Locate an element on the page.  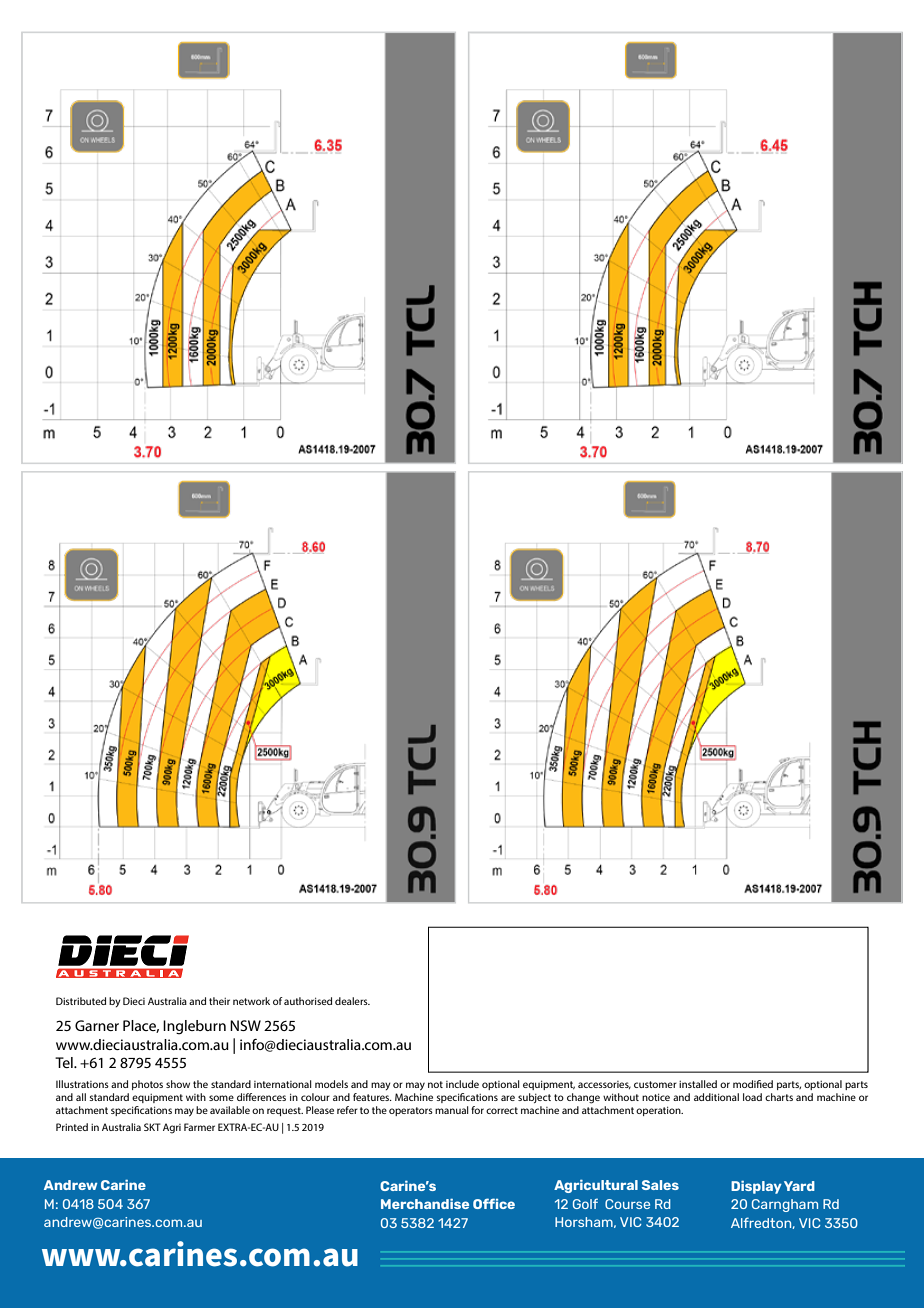
Display is located at coordinates (756, 1187).
